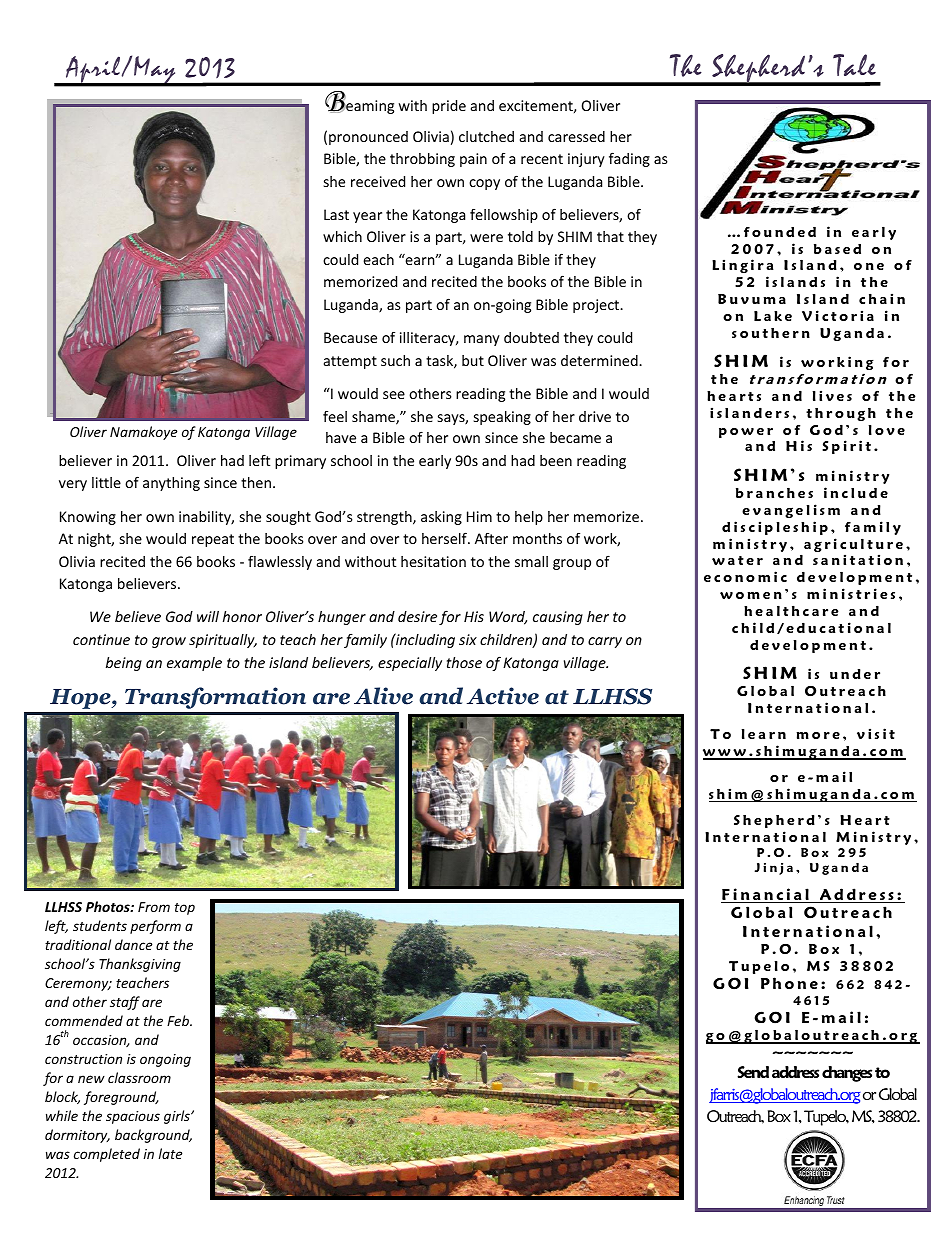 The width and height of the screenshot is (952, 1233). Describe the element at coordinates (600, 360) in the screenshot. I see `determined` at that location.
